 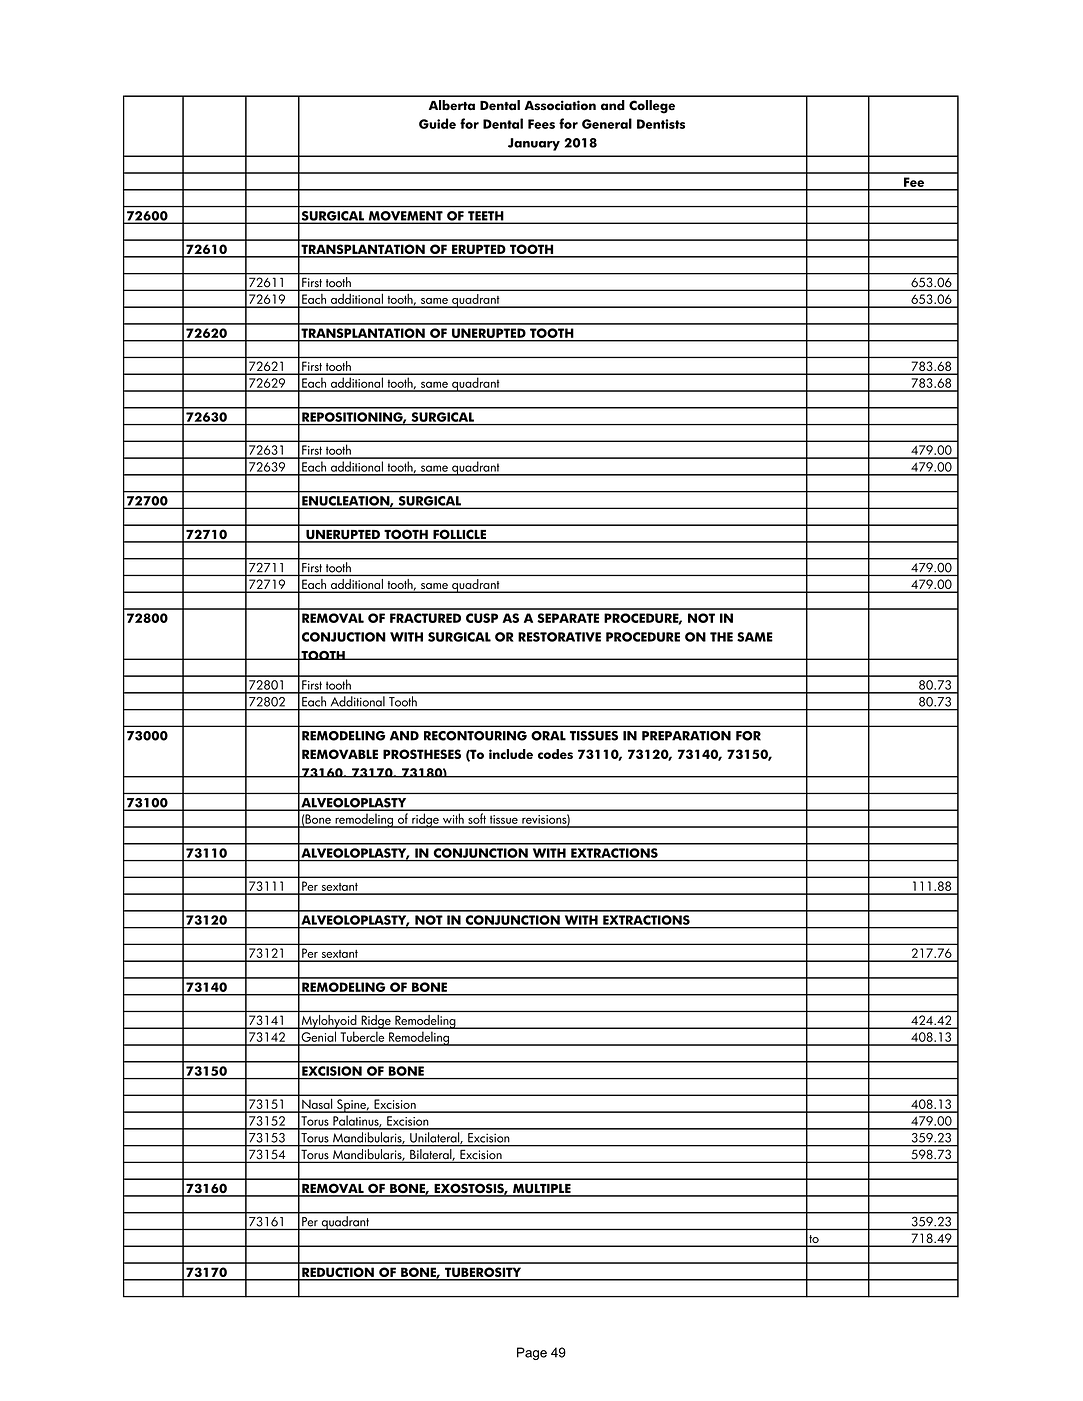 What do you see at coordinates (548, 736) in the screenshot?
I see `ORAL` at bounding box center [548, 736].
